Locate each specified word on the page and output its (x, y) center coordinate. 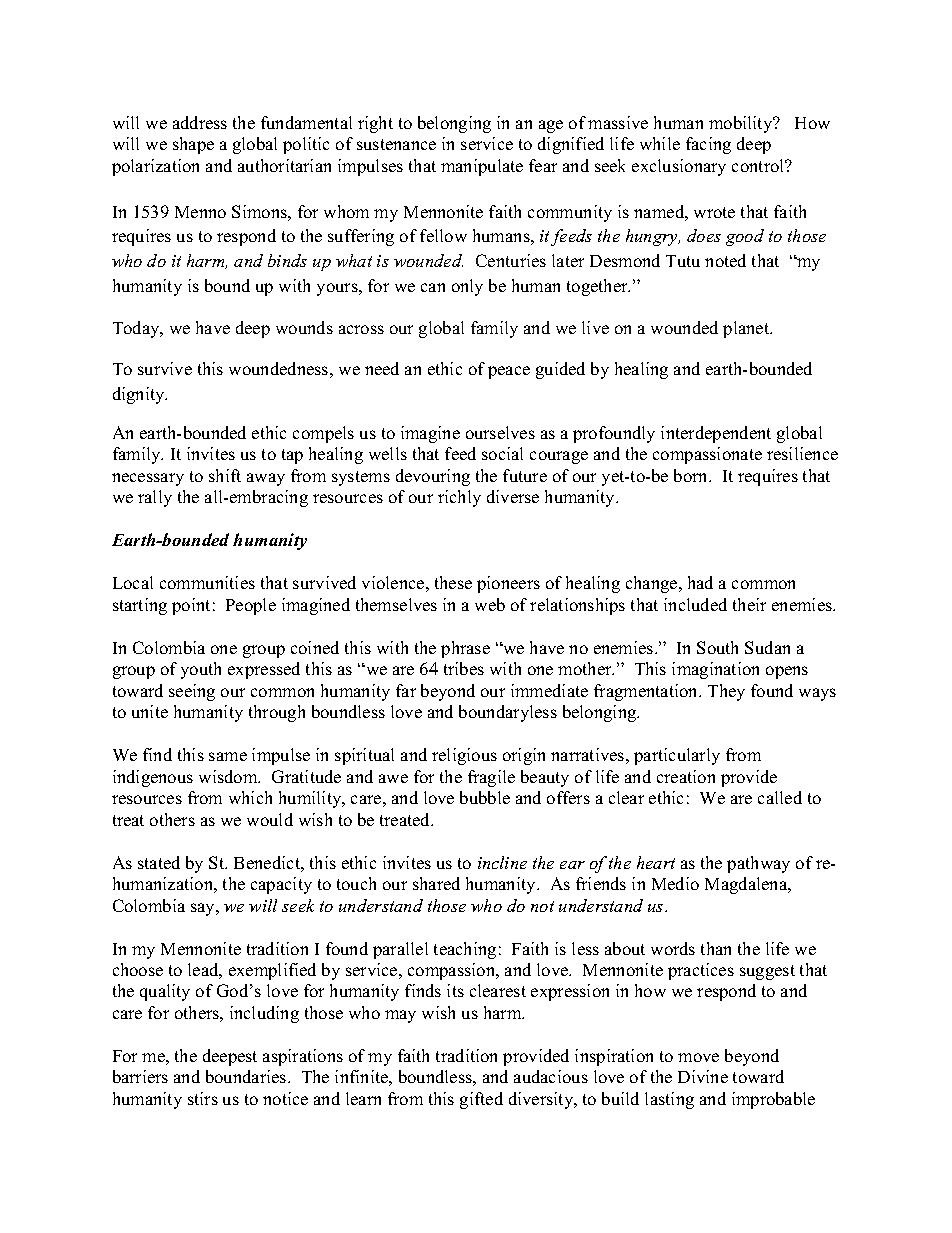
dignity (140, 395)
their (749, 604)
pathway (758, 864)
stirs (203, 1098)
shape (193, 145)
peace (509, 372)
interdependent (716, 434)
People (251, 606)
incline (502, 862)
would (270, 819)
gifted (481, 1100)
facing (708, 145)
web (490, 604)
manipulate (482, 167)
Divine (703, 1076)
